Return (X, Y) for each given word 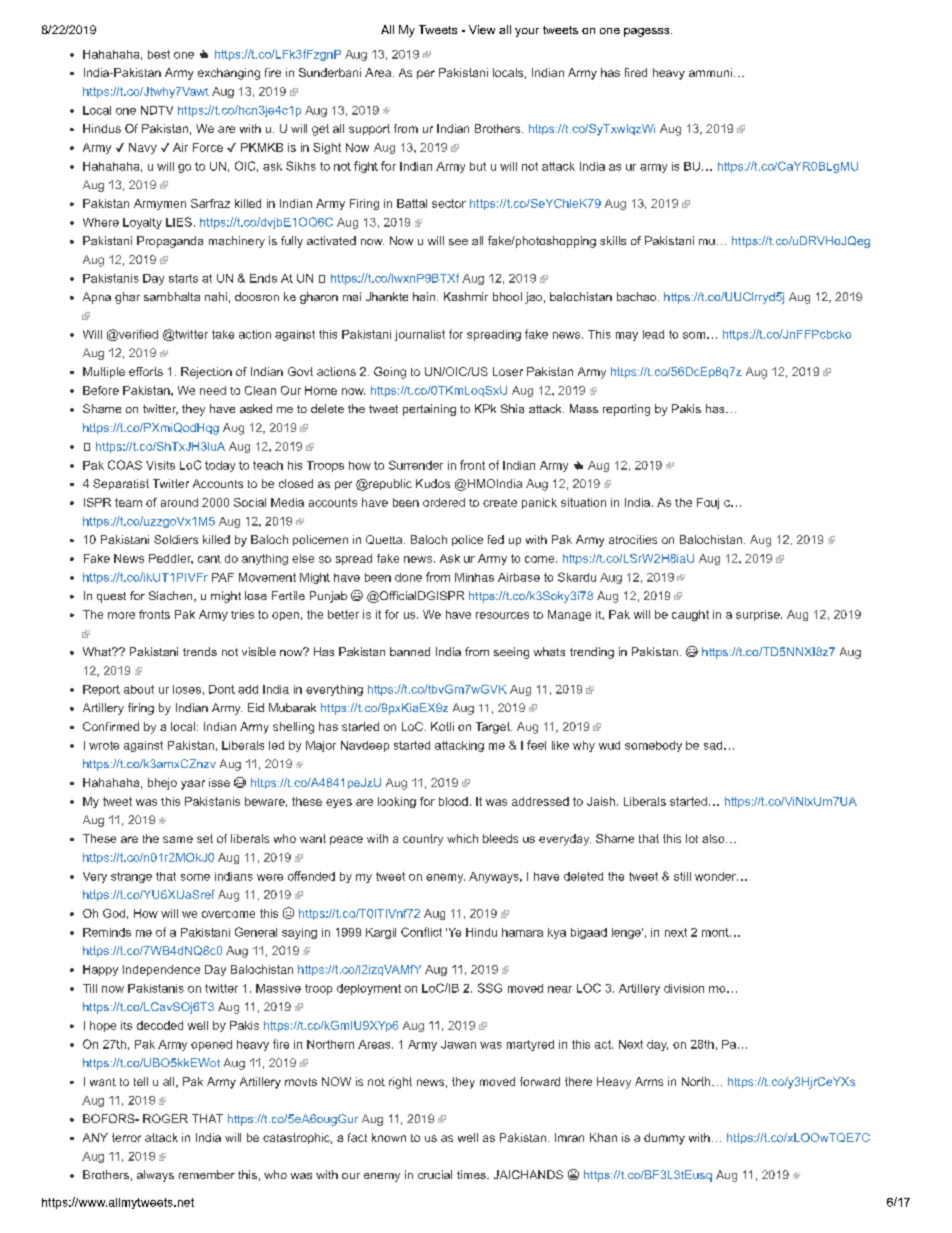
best (159, 54)
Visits (160, 465)
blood (453, 801)
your (527, 32)
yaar (193, 785)
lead (653, 334)
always (155, 1176)
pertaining (429, 410)
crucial (435, 1174)
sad (713, 745)
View (482, 29)
